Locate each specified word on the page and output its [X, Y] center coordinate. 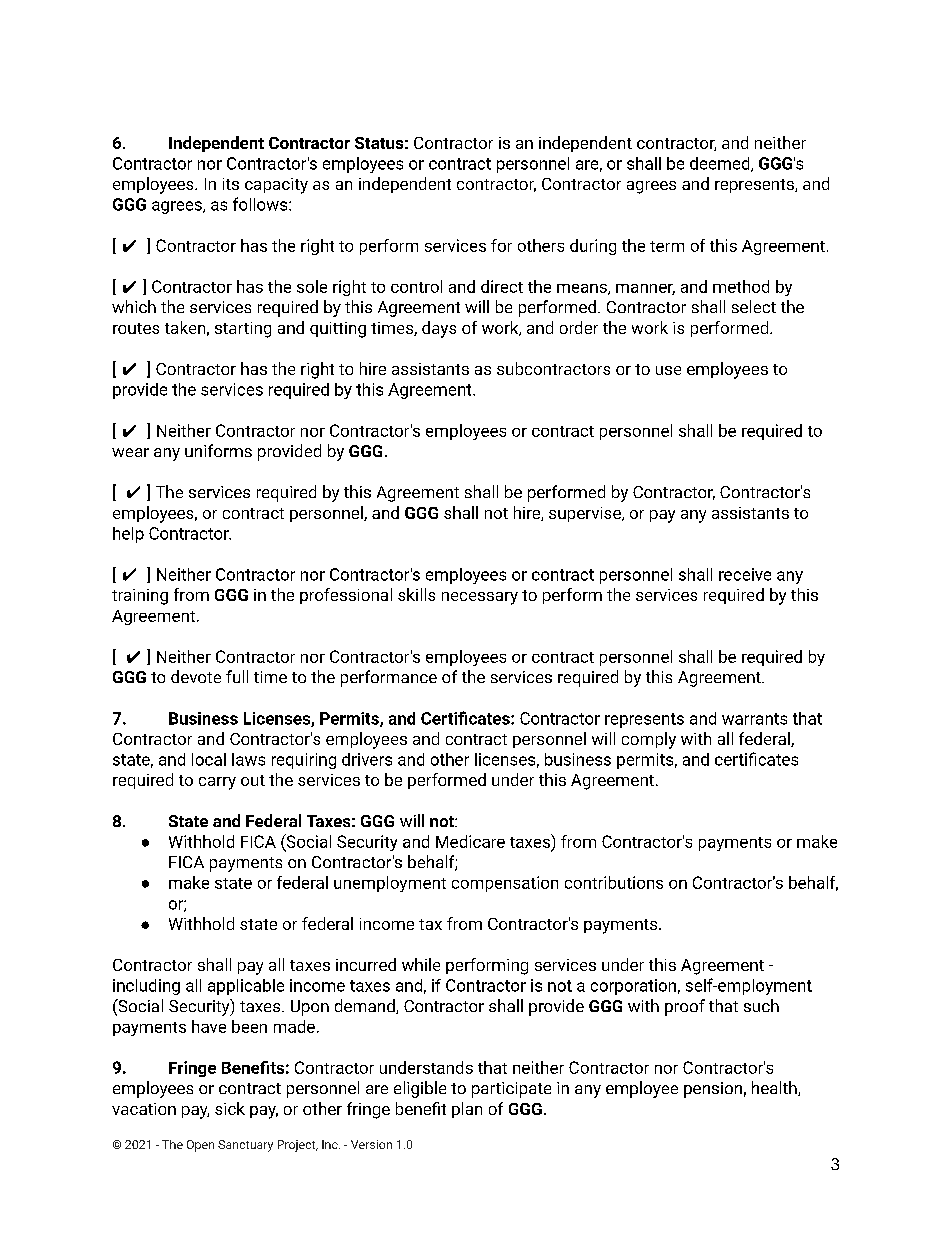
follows [261, 204]
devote [196, 676]
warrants [754, 719]
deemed [721, 164]
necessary [480, 598]
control [416, 286]
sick [230, 1108]
